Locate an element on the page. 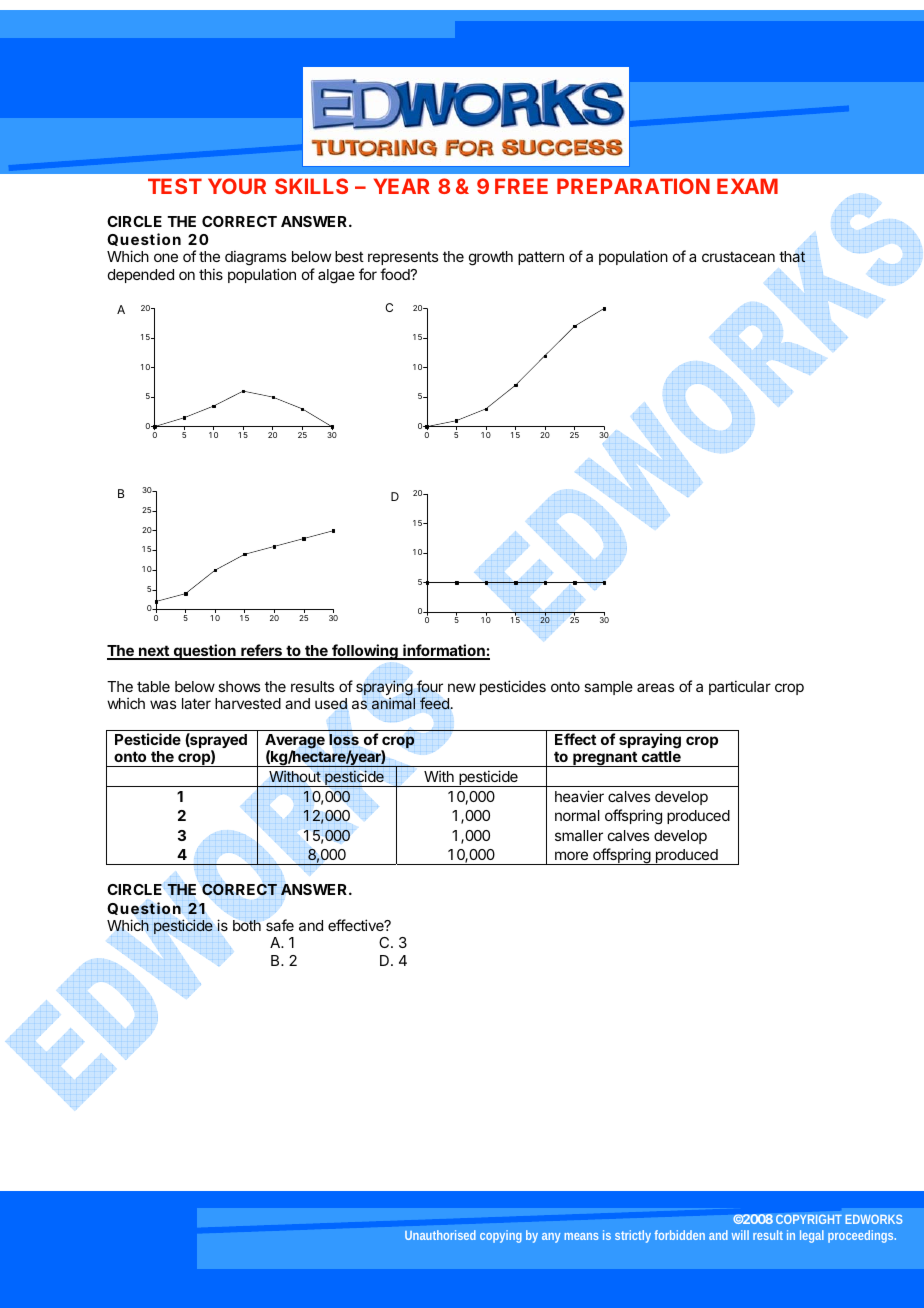  this is located at coordinates (211, 274).
